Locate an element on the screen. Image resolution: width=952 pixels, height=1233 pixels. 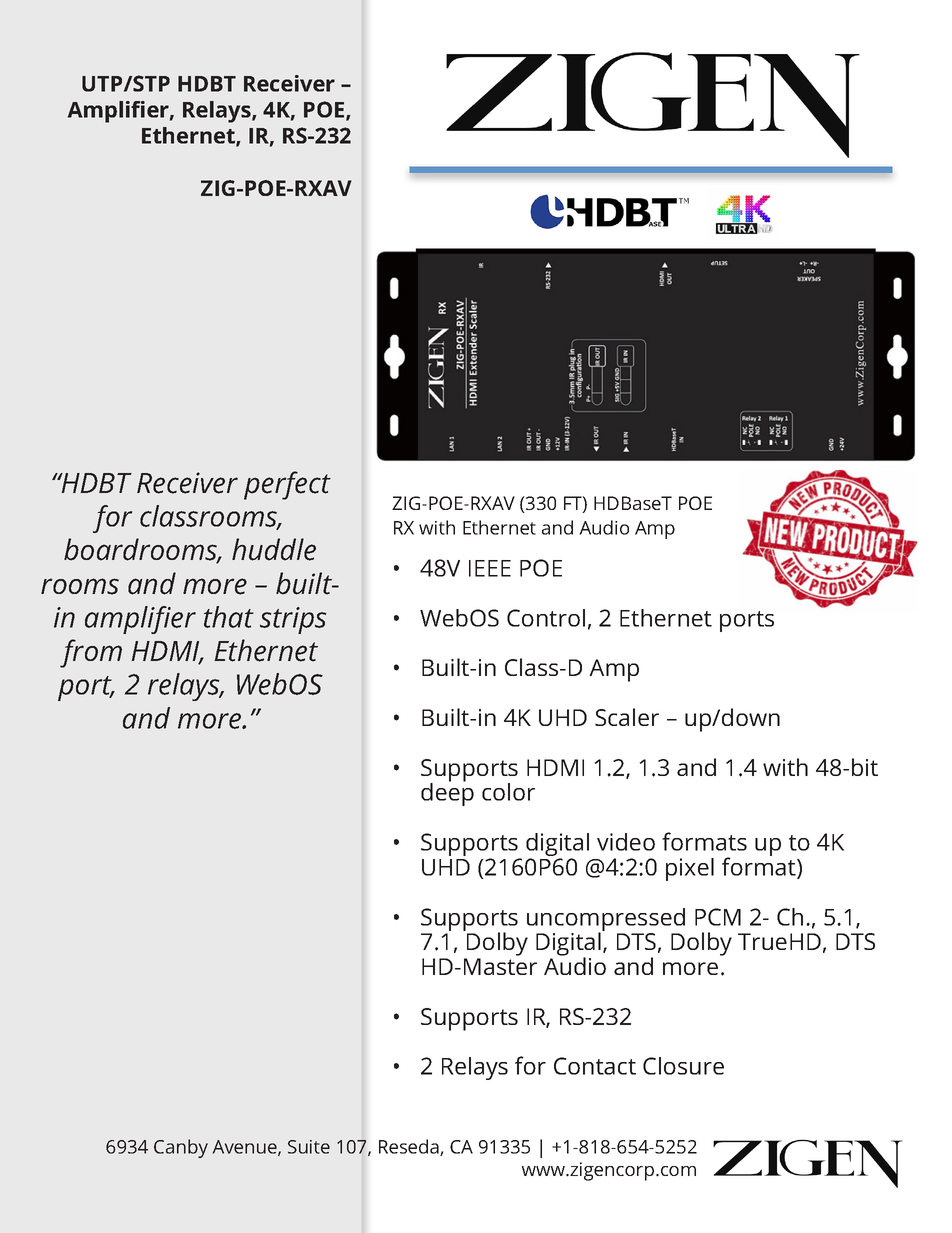
video is located at coordinates (626, 842).
